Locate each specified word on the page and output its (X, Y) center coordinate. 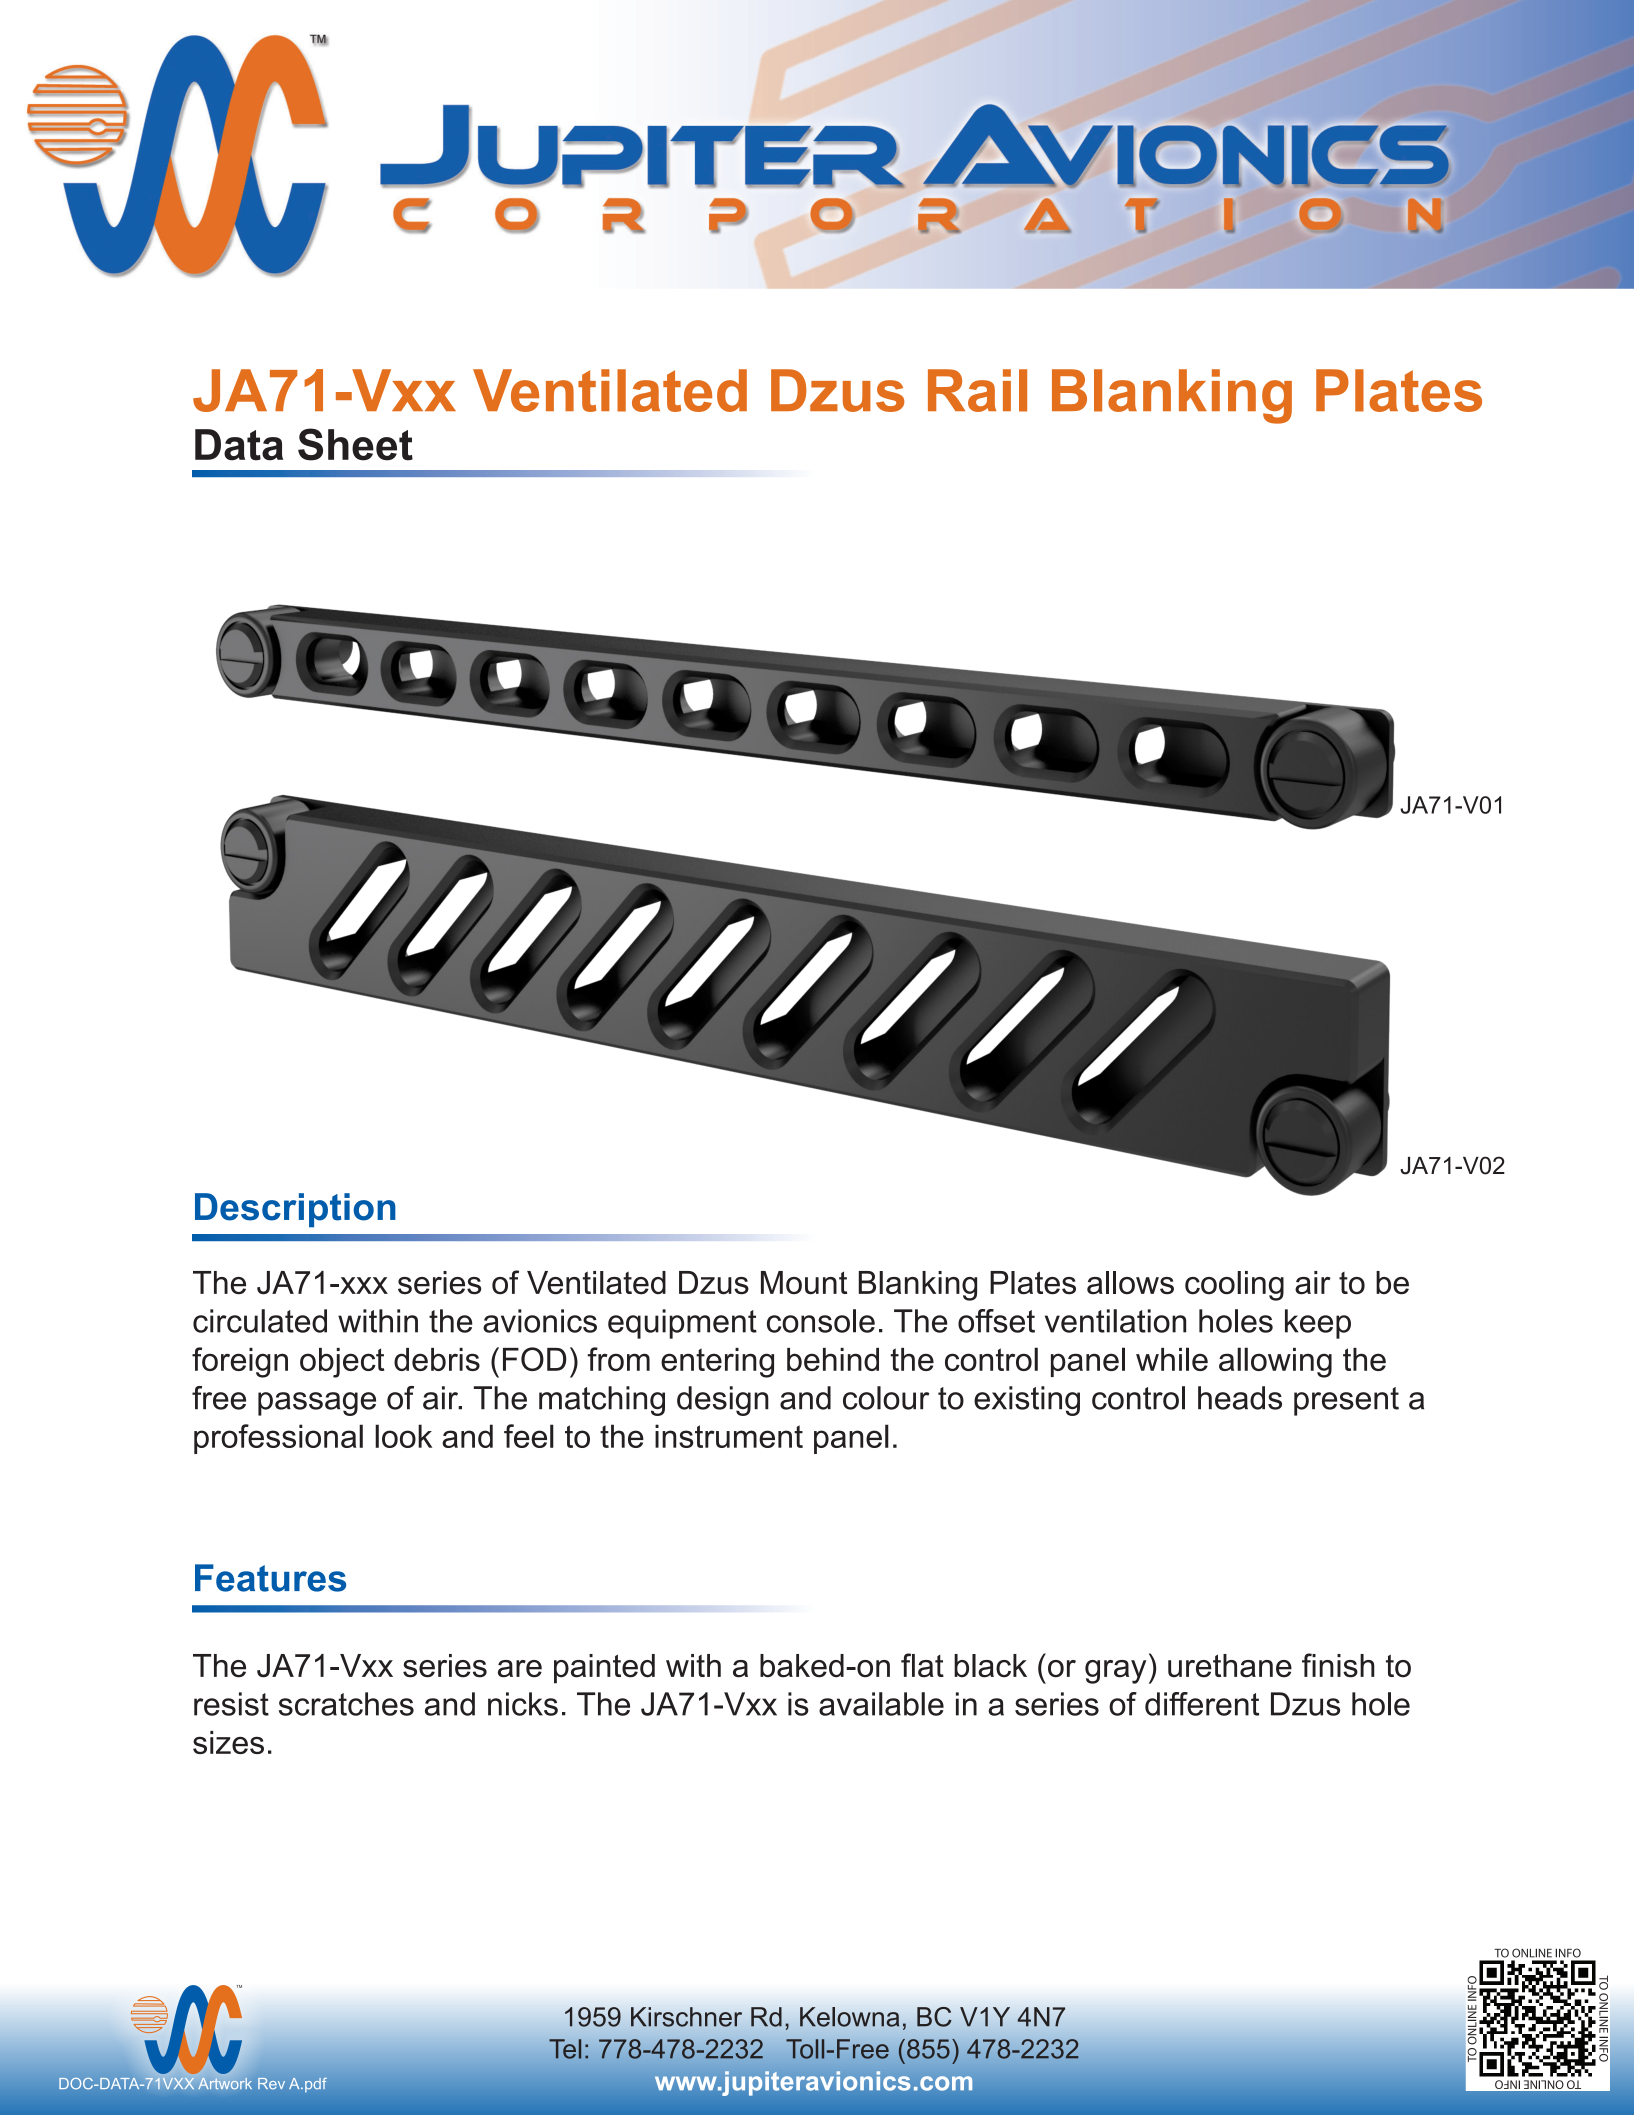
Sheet (355, 444)
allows (1130, 1283)
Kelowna (849, 2017)
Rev (271, 2083)
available (881, 1704)
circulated (260, 1321)
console (821, 1321)
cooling (1234, 1286)
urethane (1230, 1666)
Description (295, 1210)
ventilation (1115, 1321)
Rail (977, 390)
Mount (804, 1283)
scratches (346, 1704)
